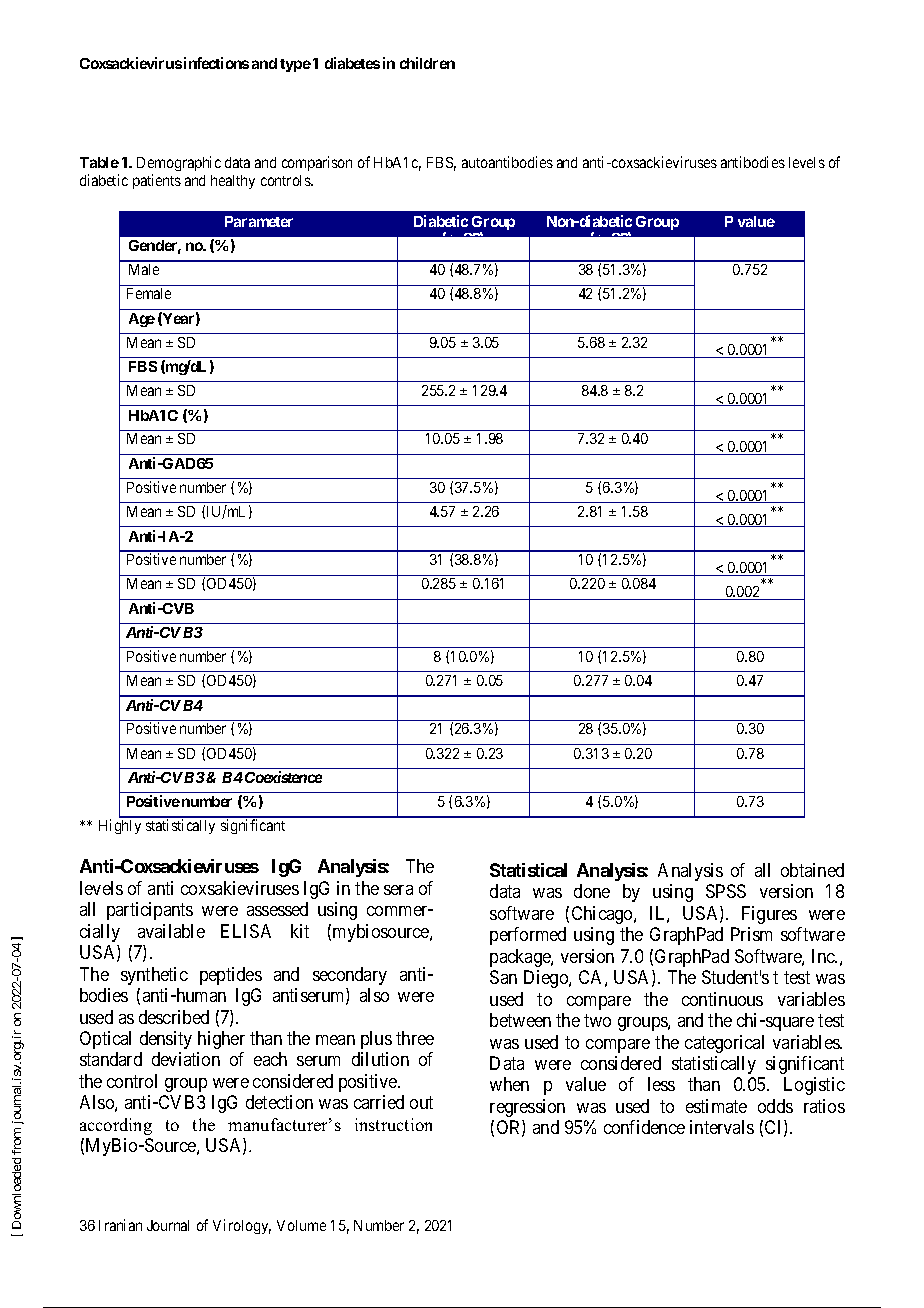 This screenshot has height=1308, width=924. I want to click on Highly, so click(120, 826).
